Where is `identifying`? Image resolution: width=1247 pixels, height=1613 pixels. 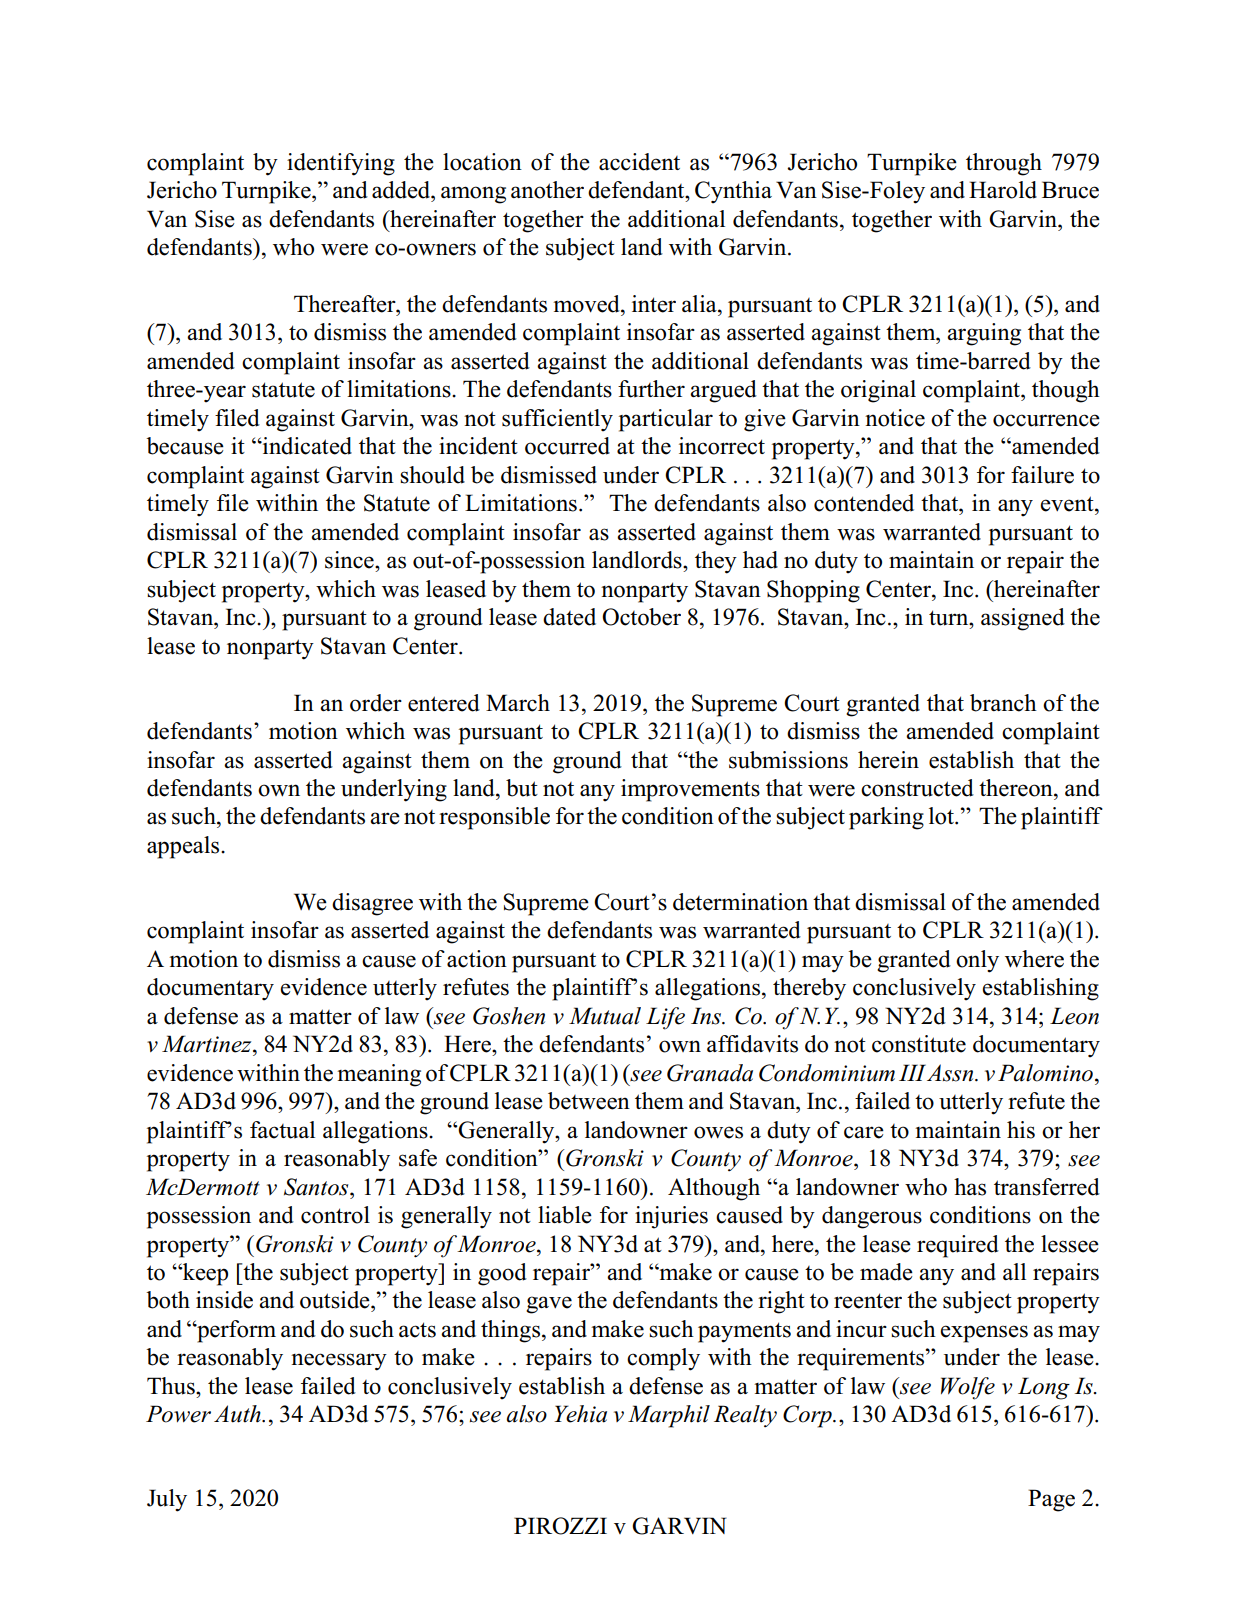 identifying is located at coordinates (341, 164).
